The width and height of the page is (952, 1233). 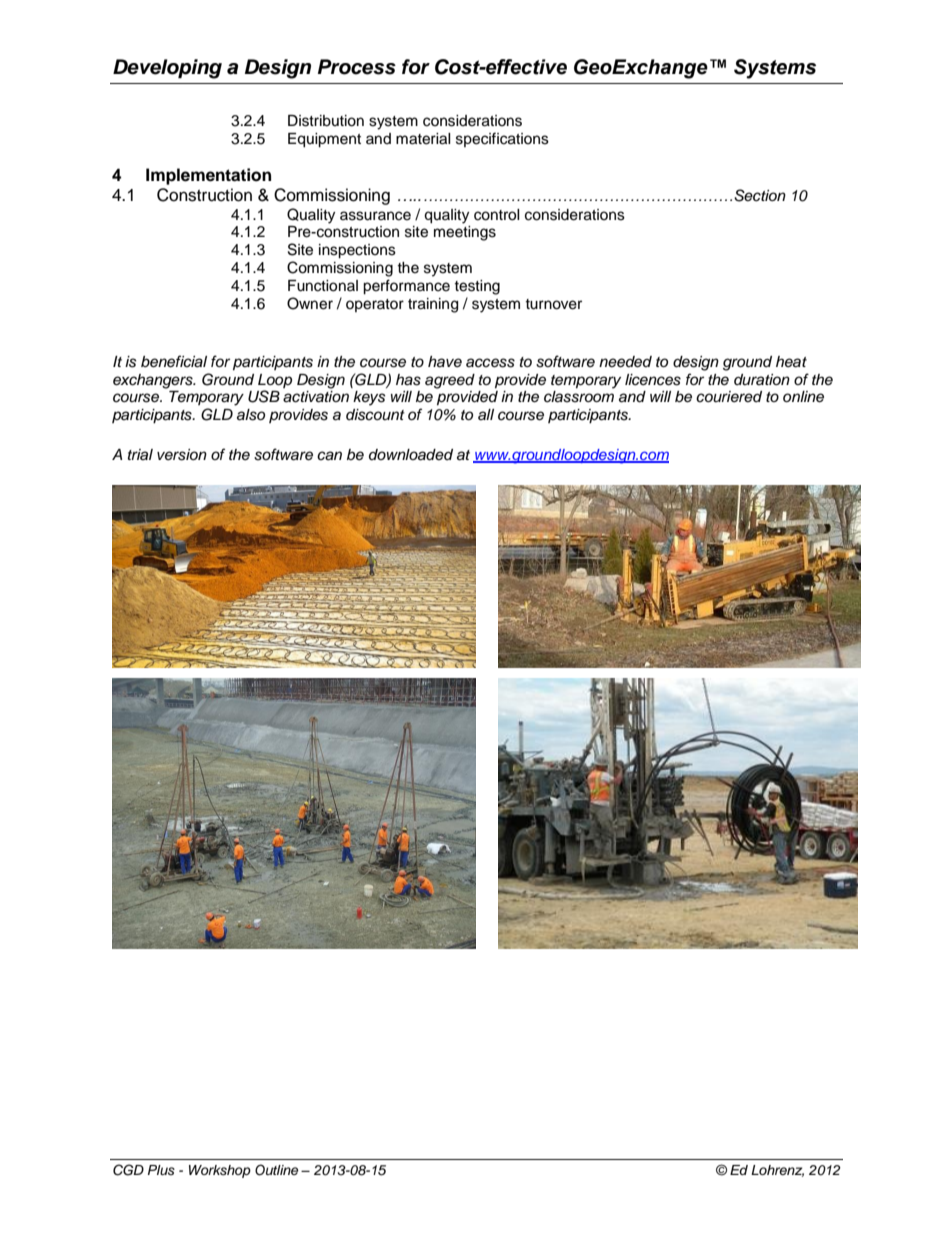 I want to click on specifications, so click(x=502, y=139).
